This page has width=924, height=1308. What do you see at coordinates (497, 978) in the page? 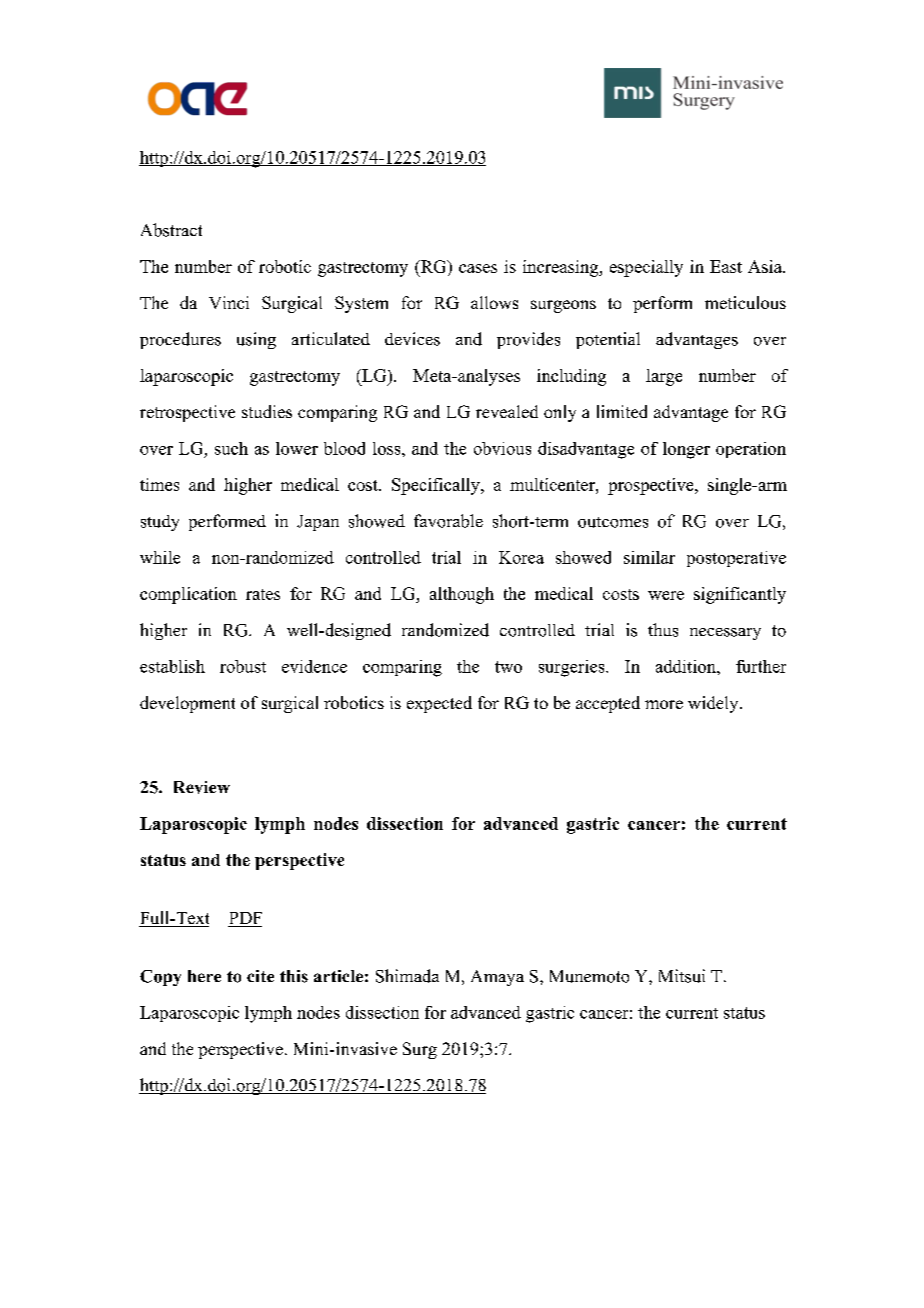
I see `Amaya` at bounding box center [497, 978].
